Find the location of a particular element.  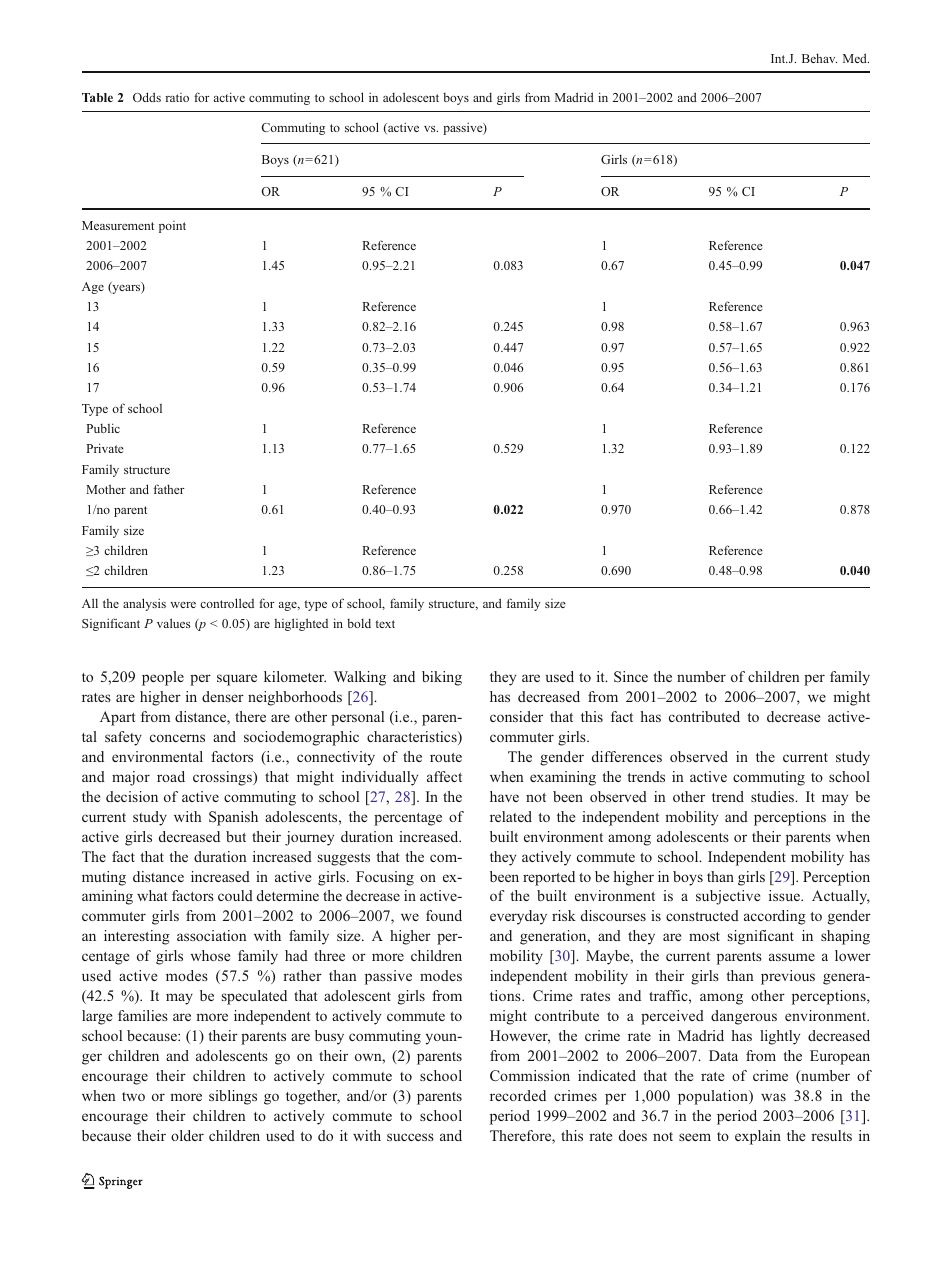

Behav is located at coordinates (819, 58).
